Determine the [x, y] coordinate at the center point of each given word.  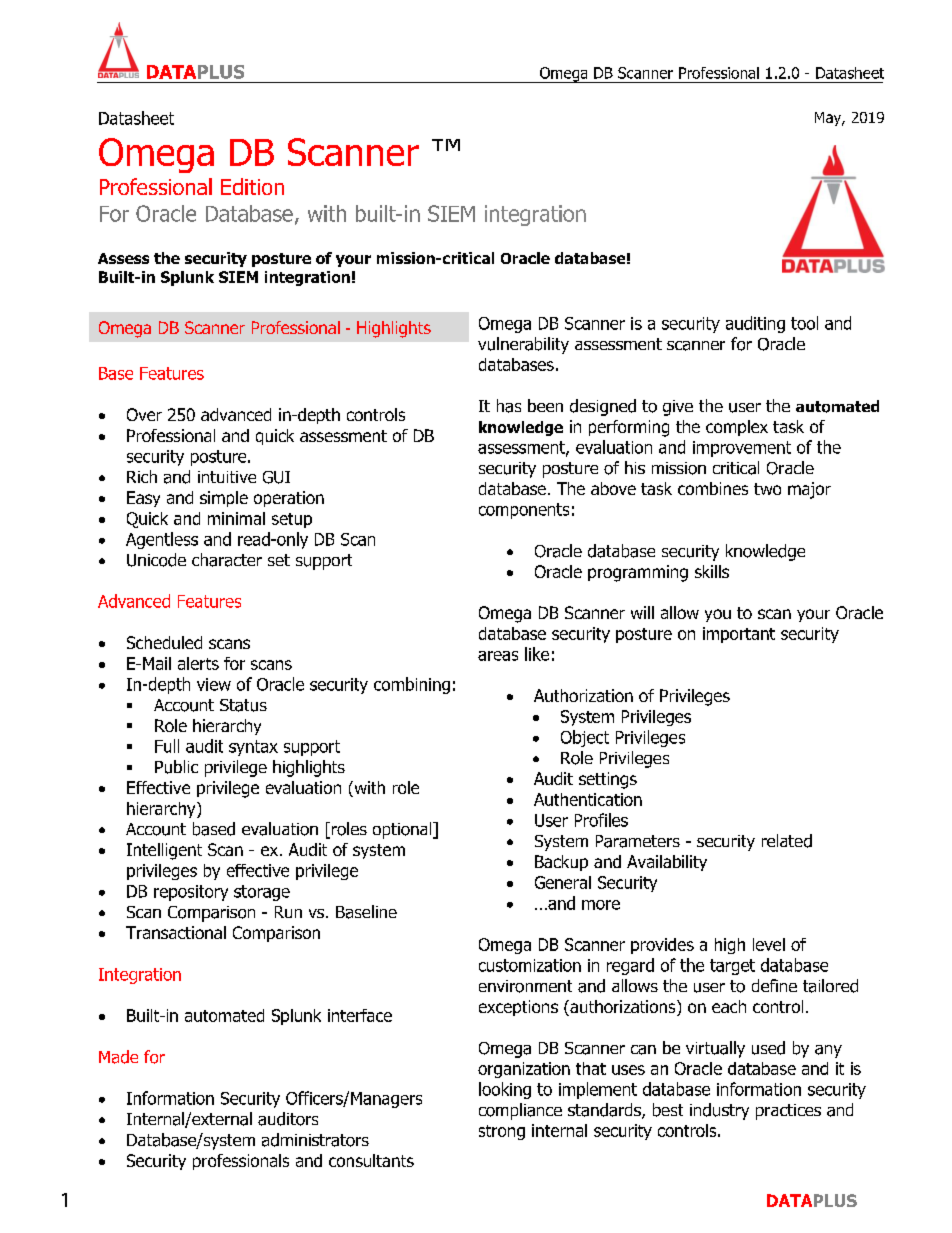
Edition [252, 186]
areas [498, 656]
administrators [315, 1140]
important [739, 635]
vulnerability [523, 345]
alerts [198, 663]
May [829, 119]
